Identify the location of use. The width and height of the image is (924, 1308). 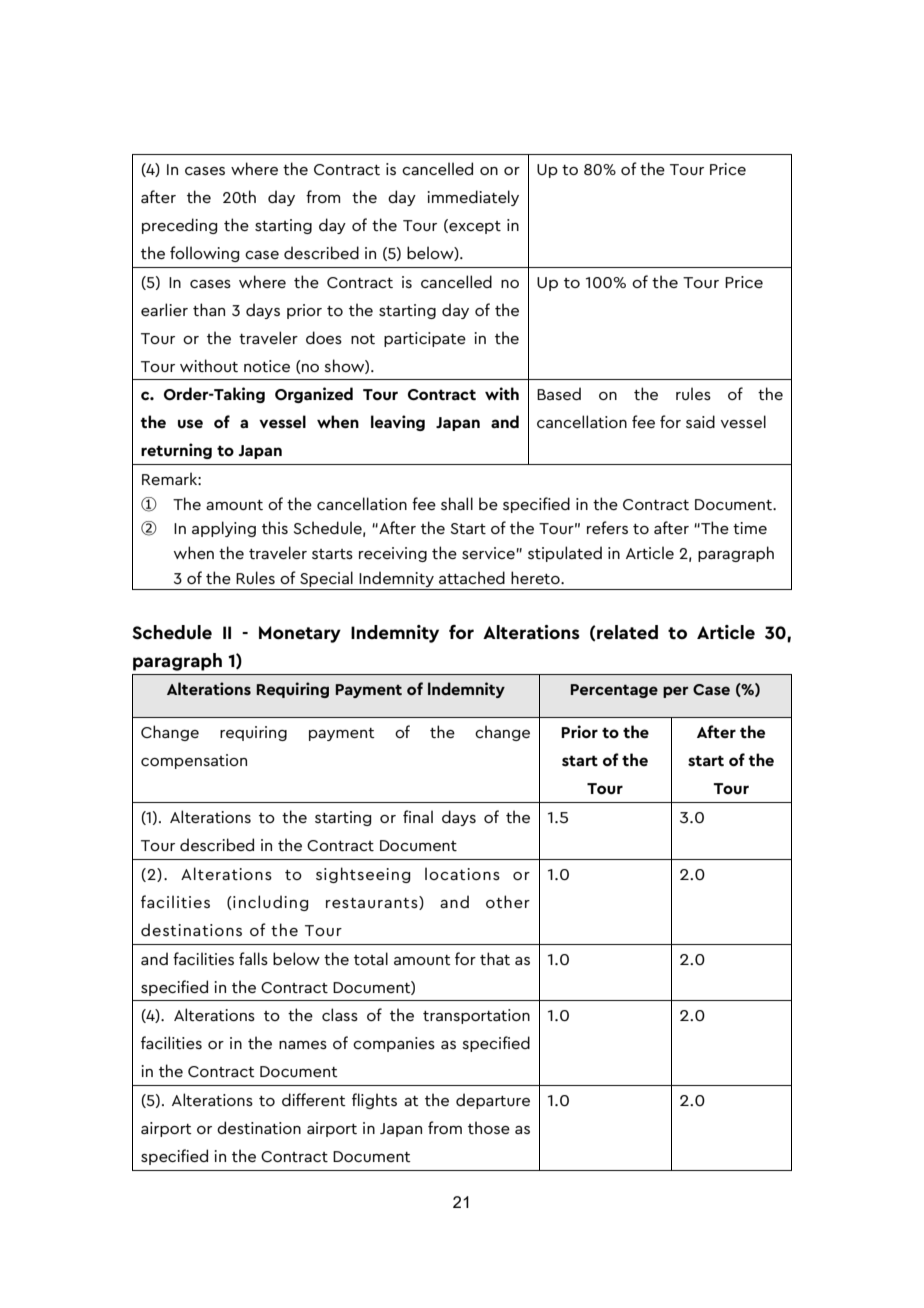
(190, 424).
